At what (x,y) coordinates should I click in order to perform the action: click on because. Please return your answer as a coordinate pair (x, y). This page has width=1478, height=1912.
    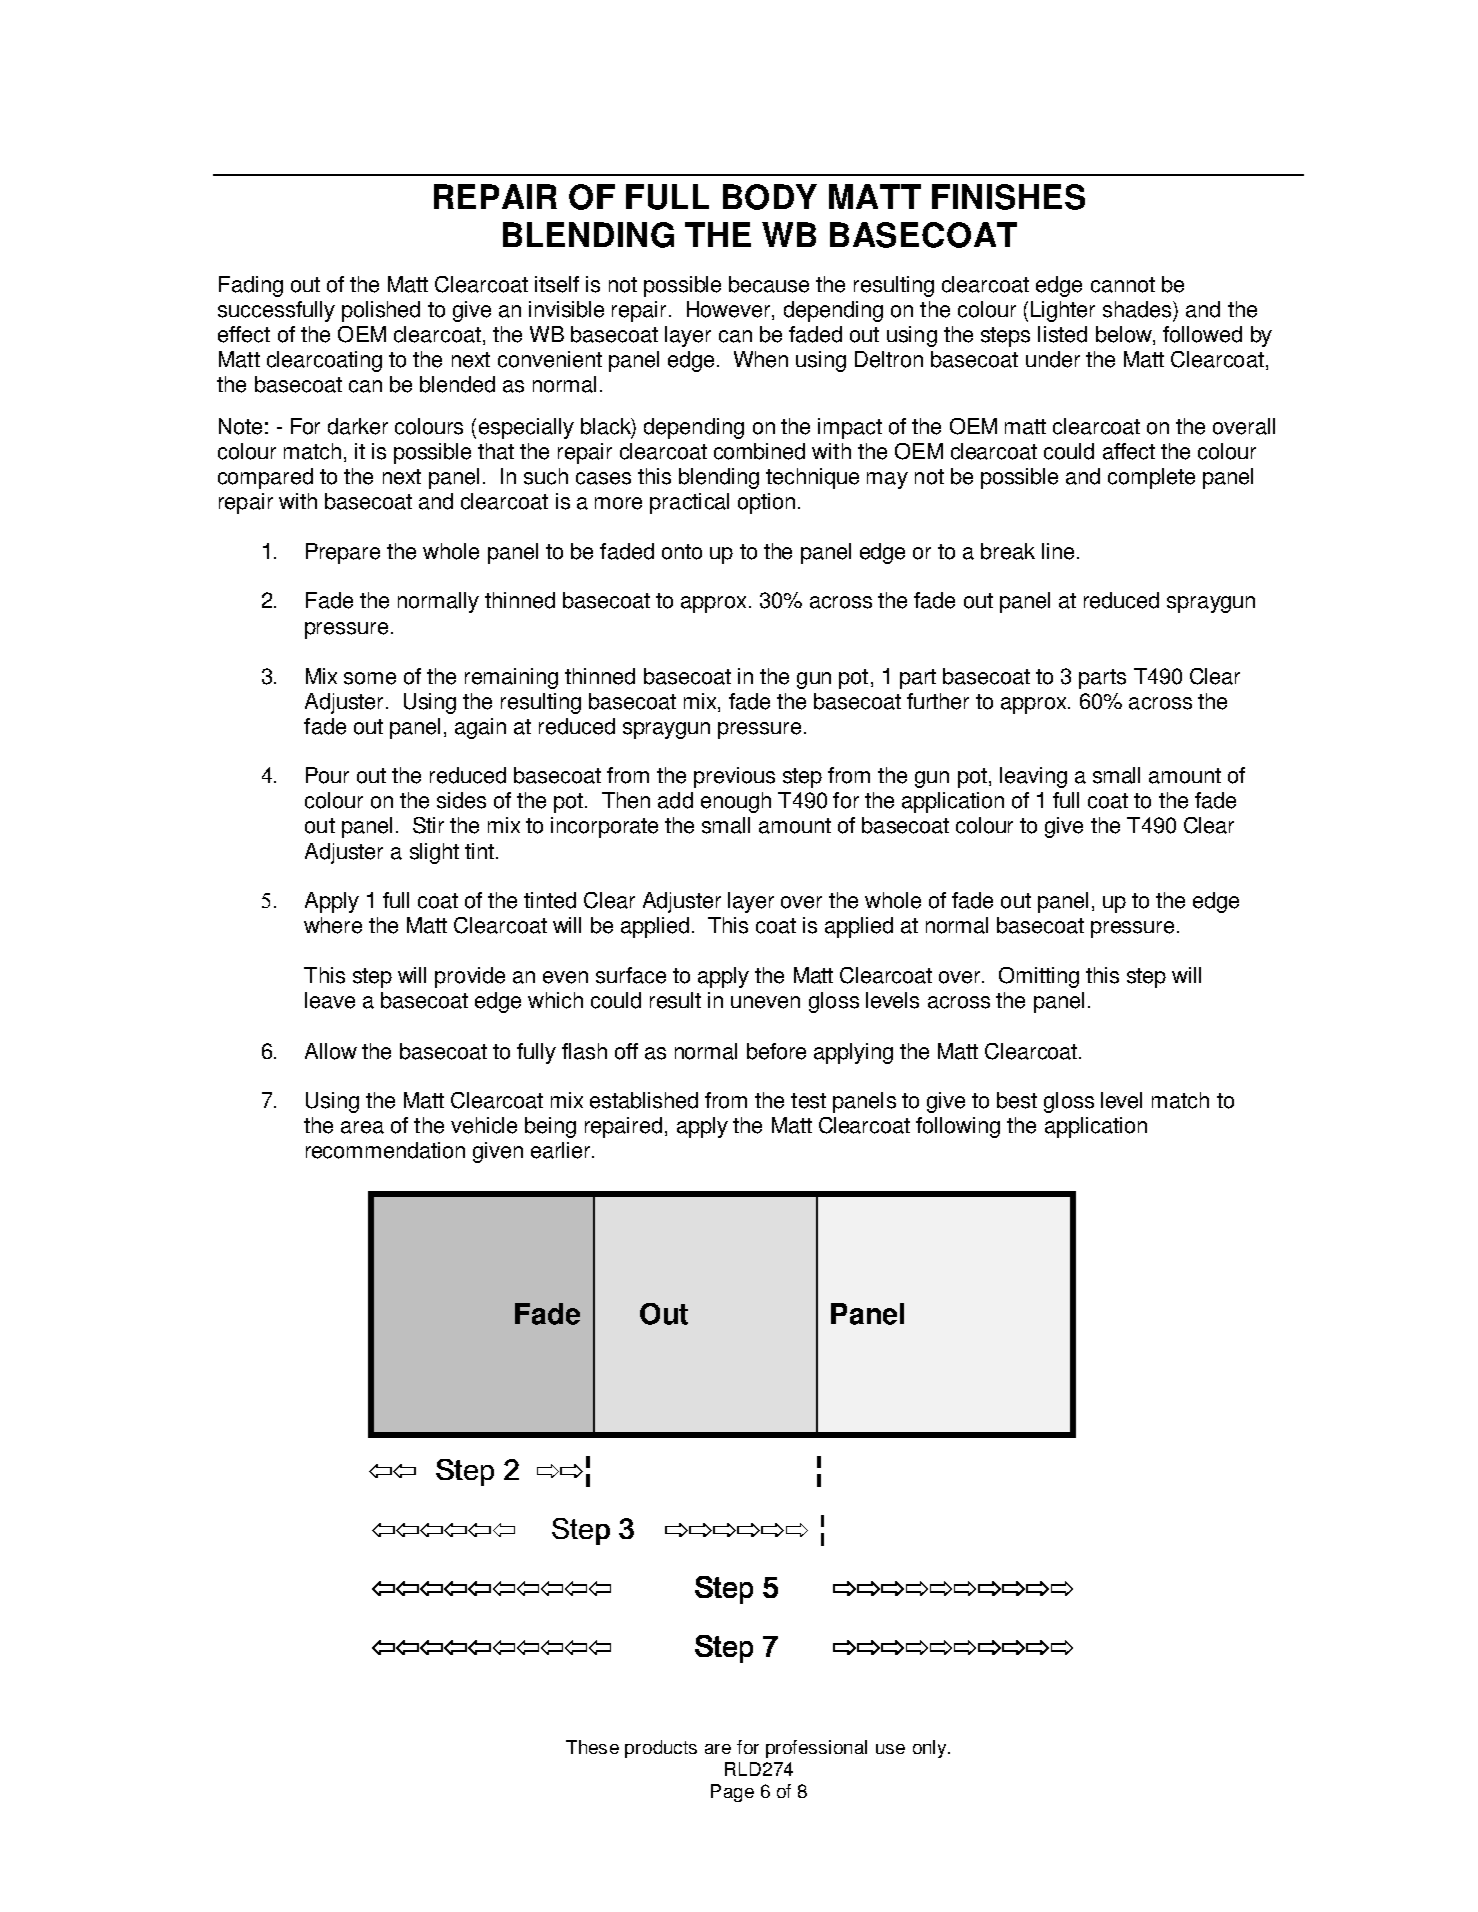
    Looking at the image, I should click on (769, 284).
